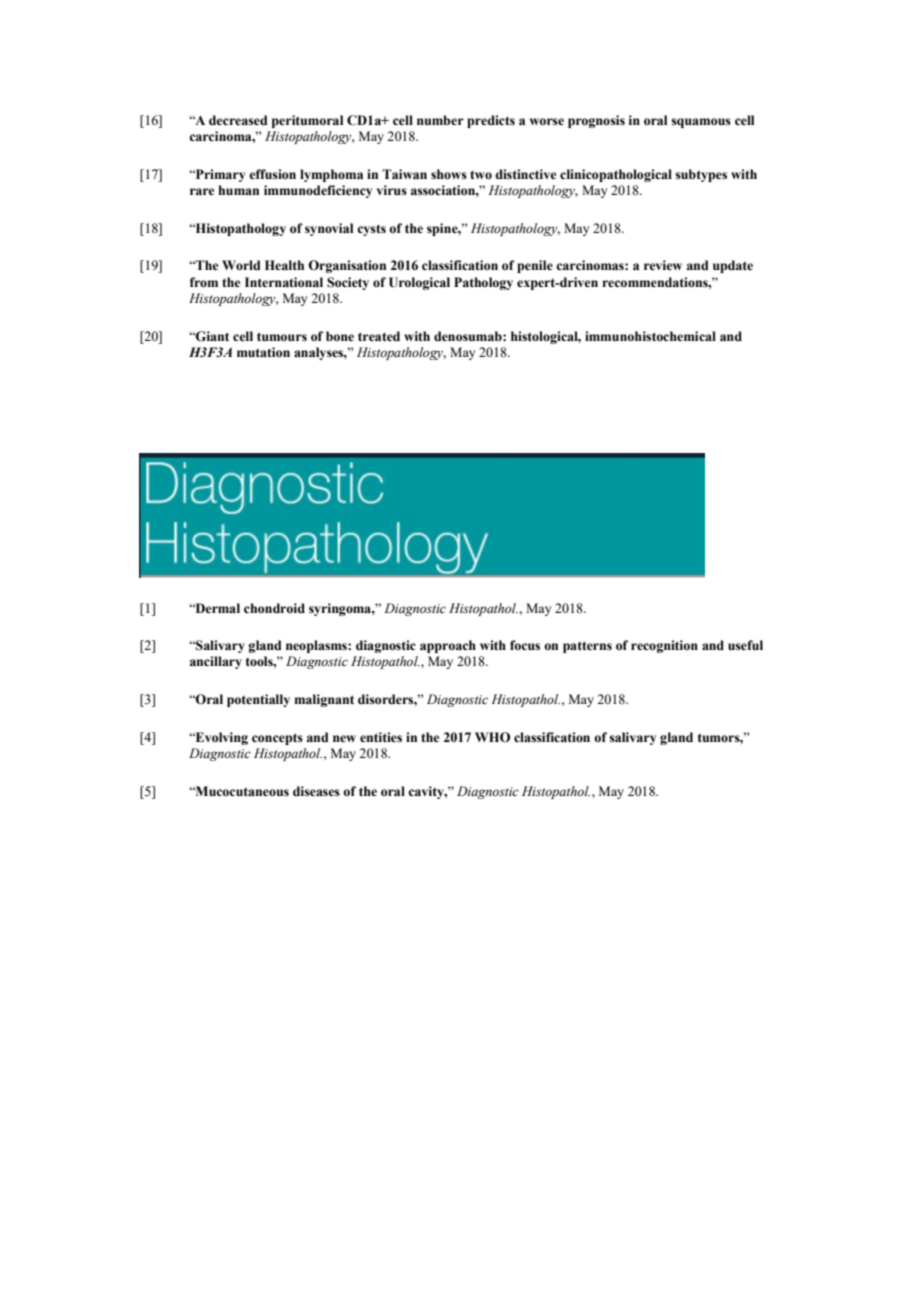 Image resolution: width=924 pixels, height=1308 pixels. What do you see at coordinates (263, 352) in the document?
I see `mutation` at bounding box center [263, 352].
